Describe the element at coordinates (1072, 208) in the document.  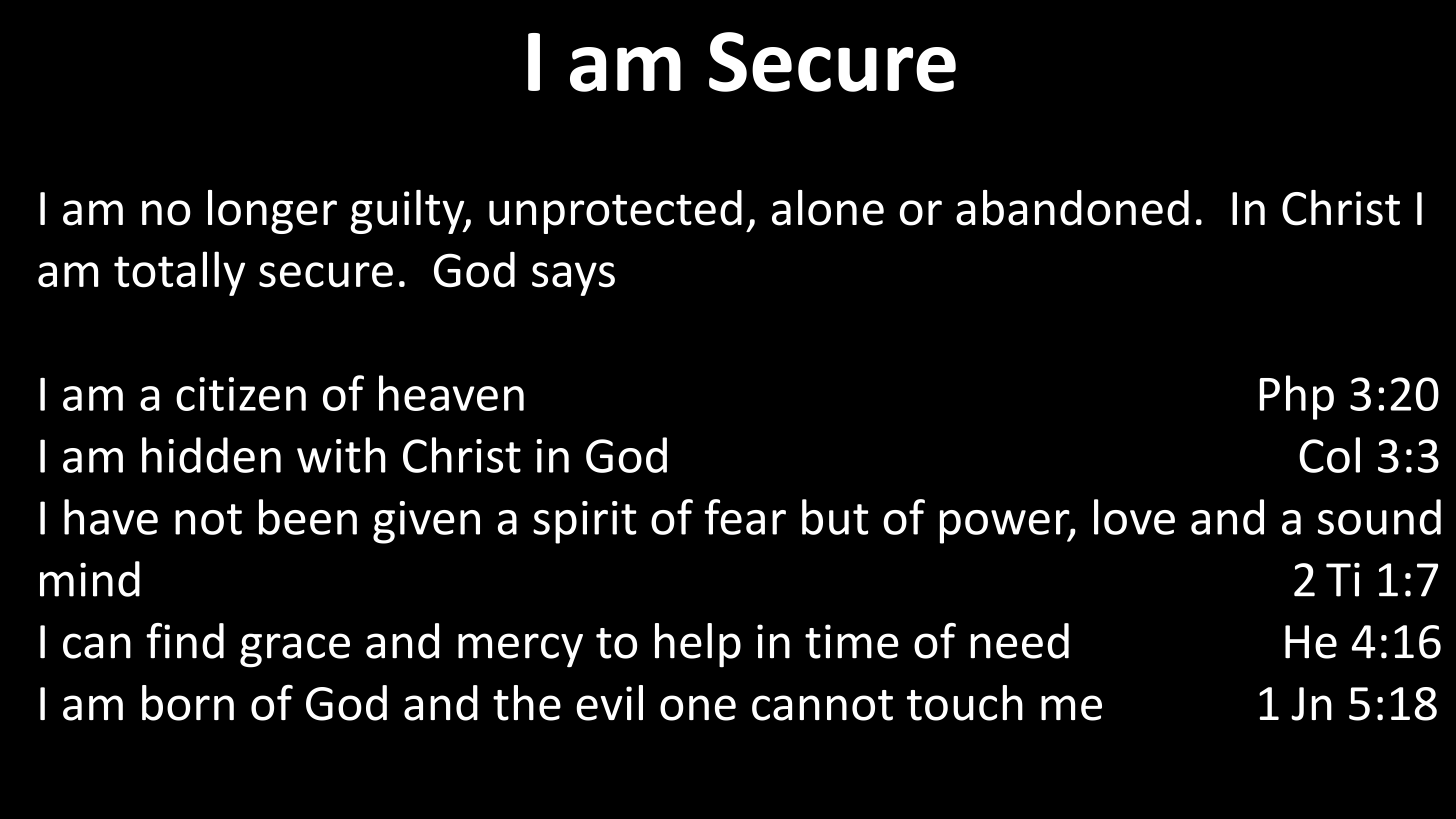
I see `abandoned` at that location.
